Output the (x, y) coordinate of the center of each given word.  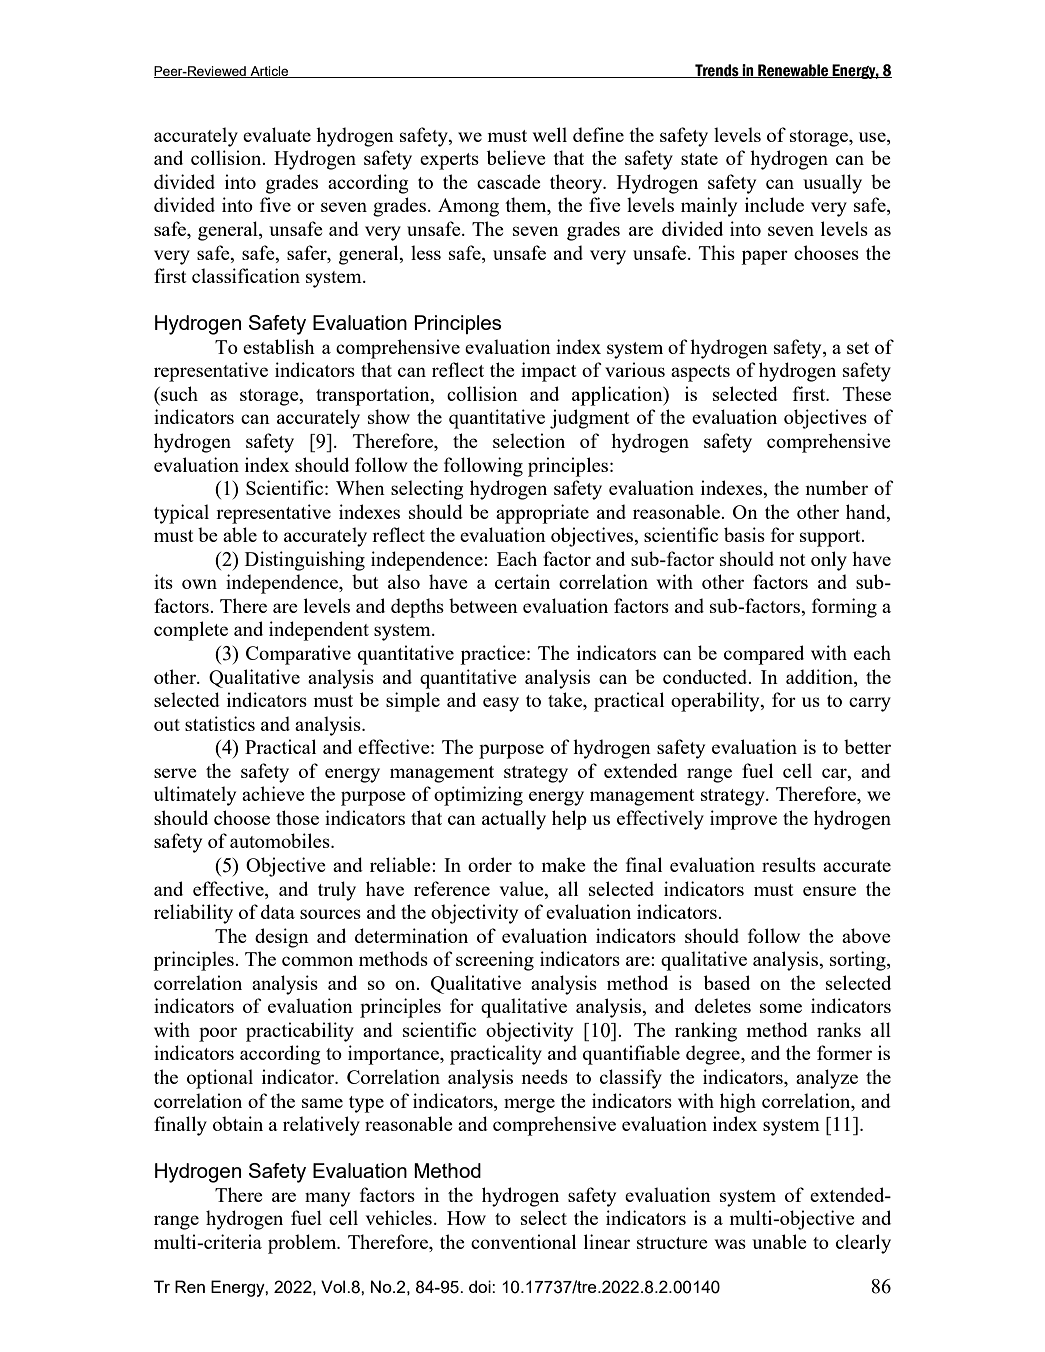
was (730, 1244)
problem (303, 1244)
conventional (523, 1241)
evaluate (277, 134)
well (550, 134)
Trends (717, 71)
